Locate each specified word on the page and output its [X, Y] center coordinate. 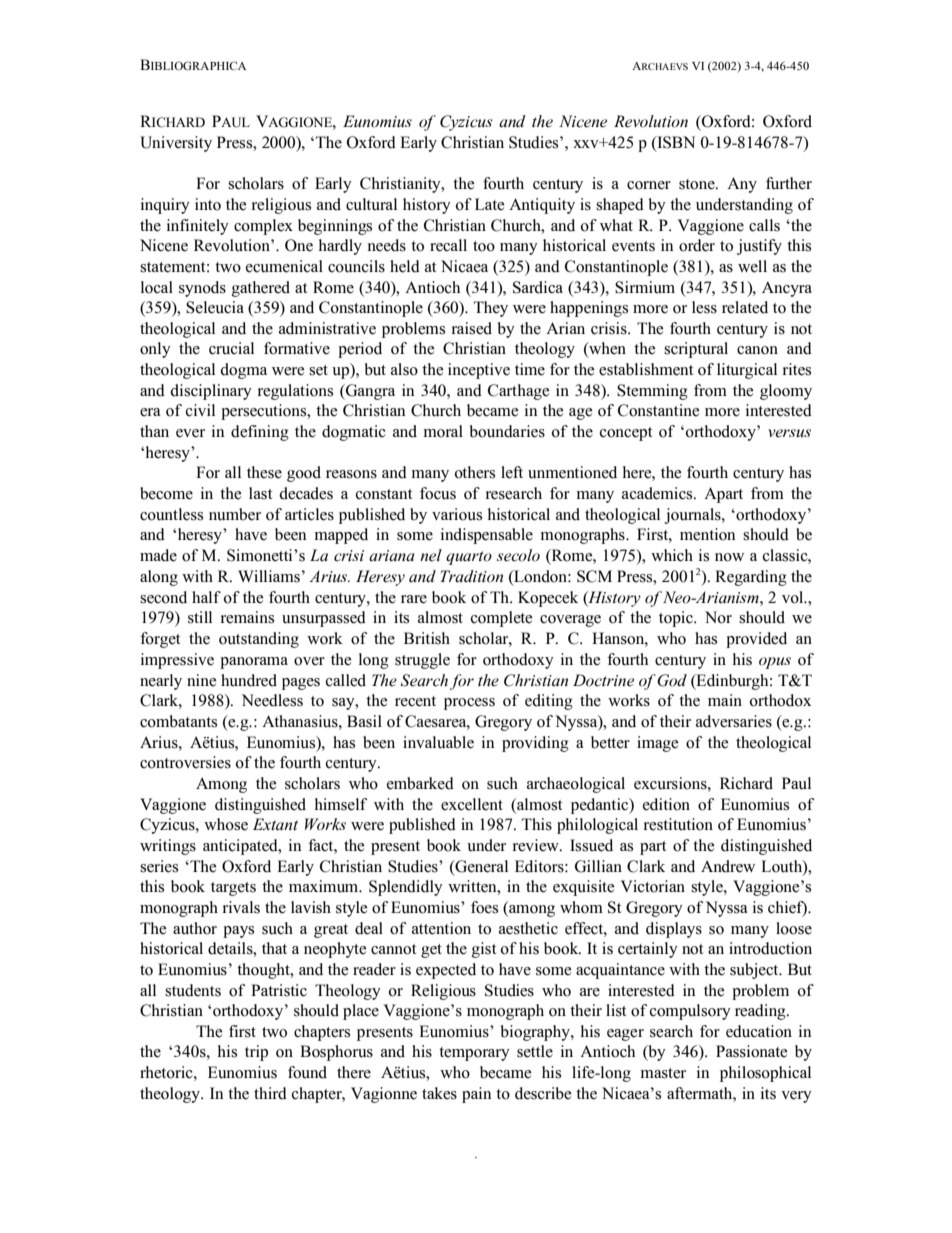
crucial [231, 348]
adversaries [734, 721]
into [208, 204]
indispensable [487, 536]
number [235, 514]
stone [698, 184]
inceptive [479, 371]
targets [233, 889]
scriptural [696, 350]
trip [256, 1053]
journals [693, 516]
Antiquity [542, 206]
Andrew [728, 866]
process [469, 704]
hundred [249, 680]
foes [484, 907]
